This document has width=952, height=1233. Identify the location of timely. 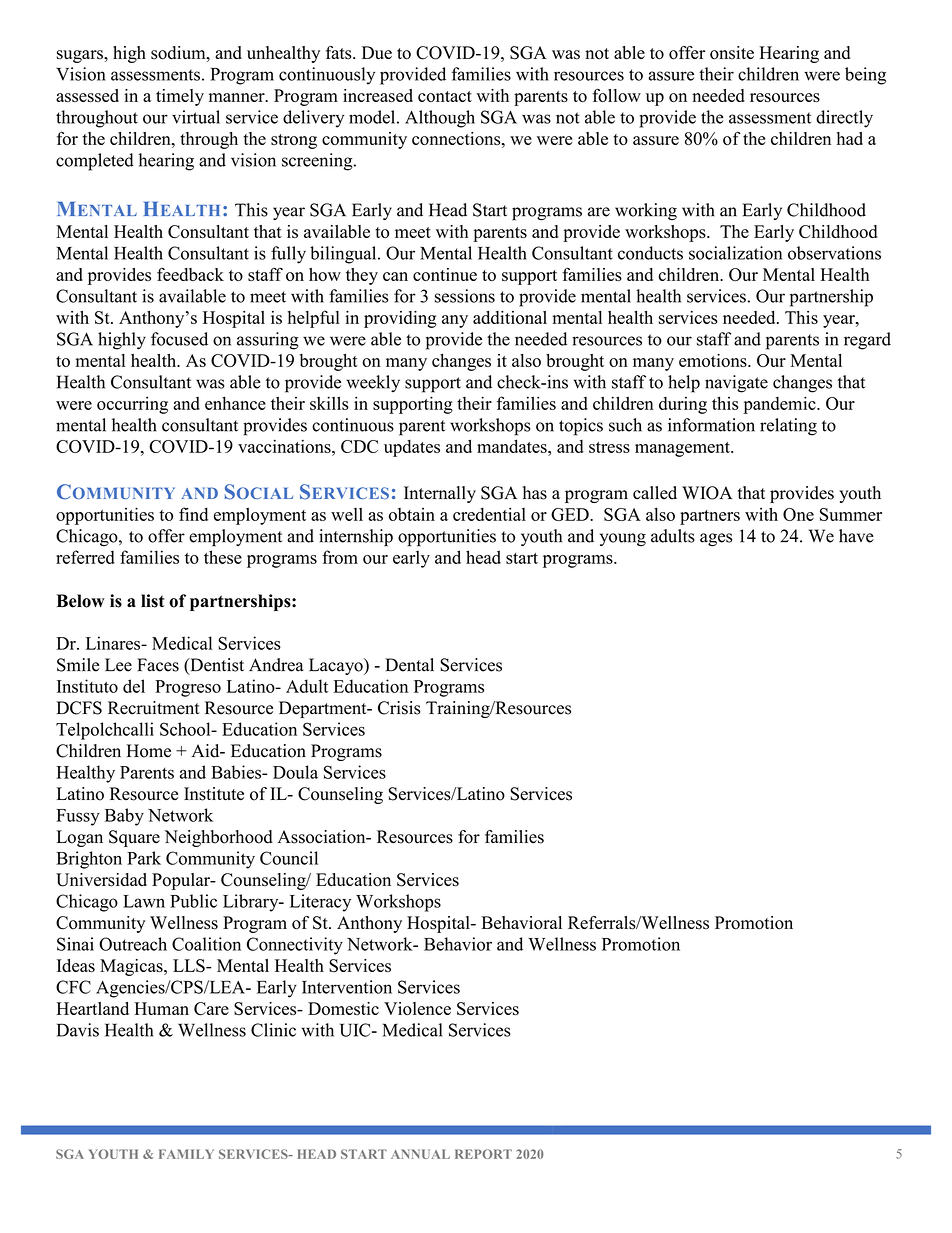
(180, 97).
